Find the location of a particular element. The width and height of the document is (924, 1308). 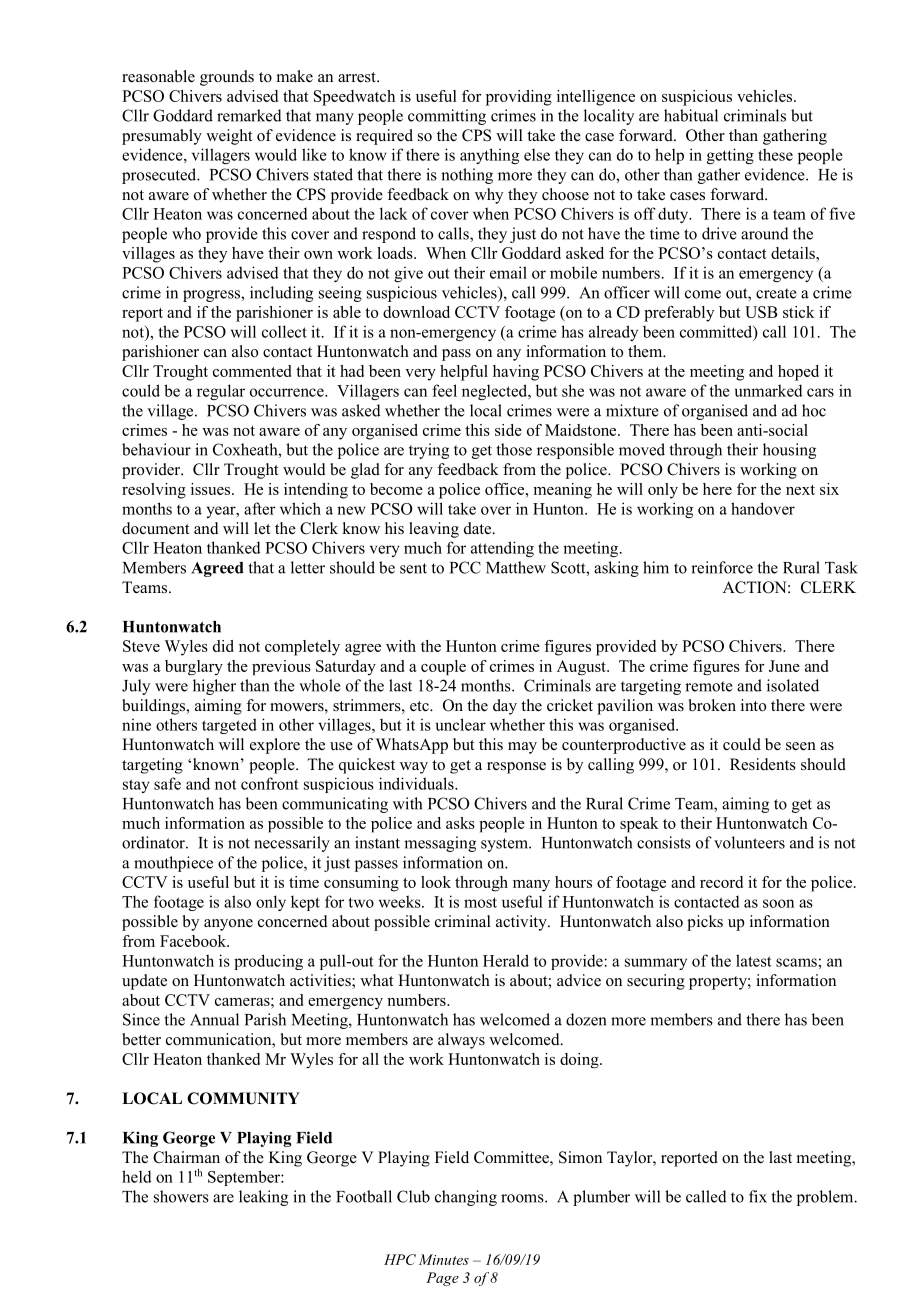

June is located at coordinates (784, 666).
